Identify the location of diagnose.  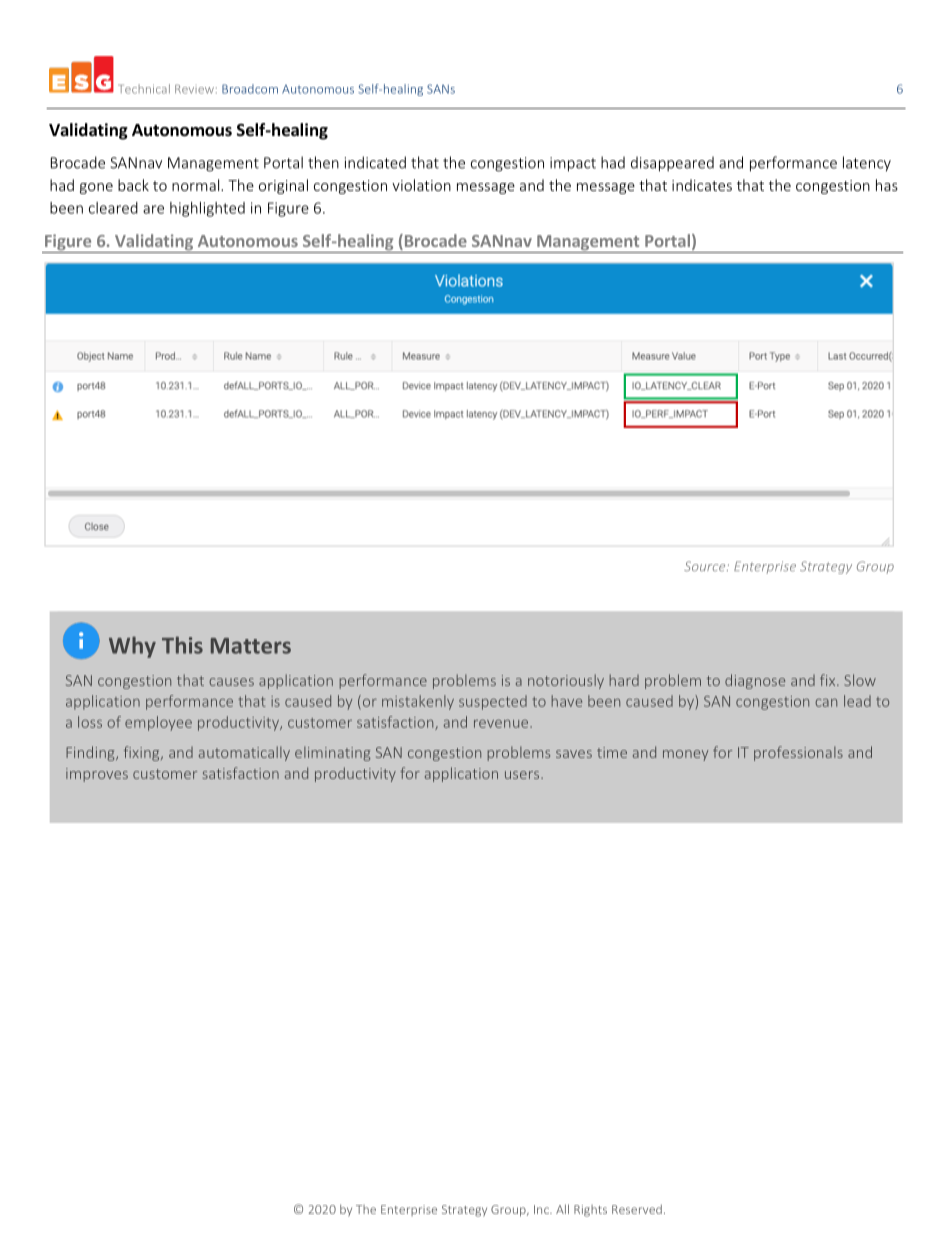
(755, 681).
